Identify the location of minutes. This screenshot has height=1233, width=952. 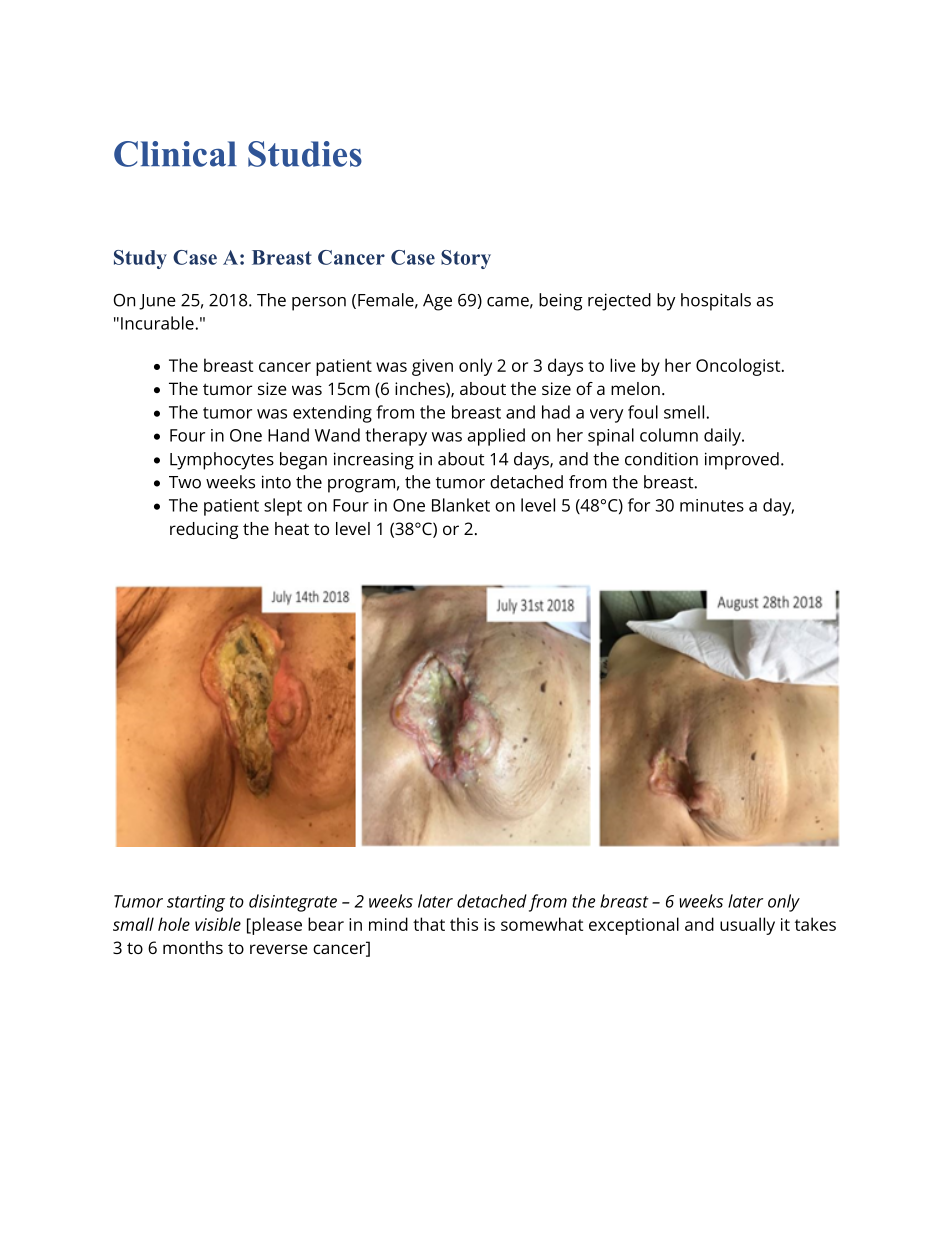
(712, 505).
